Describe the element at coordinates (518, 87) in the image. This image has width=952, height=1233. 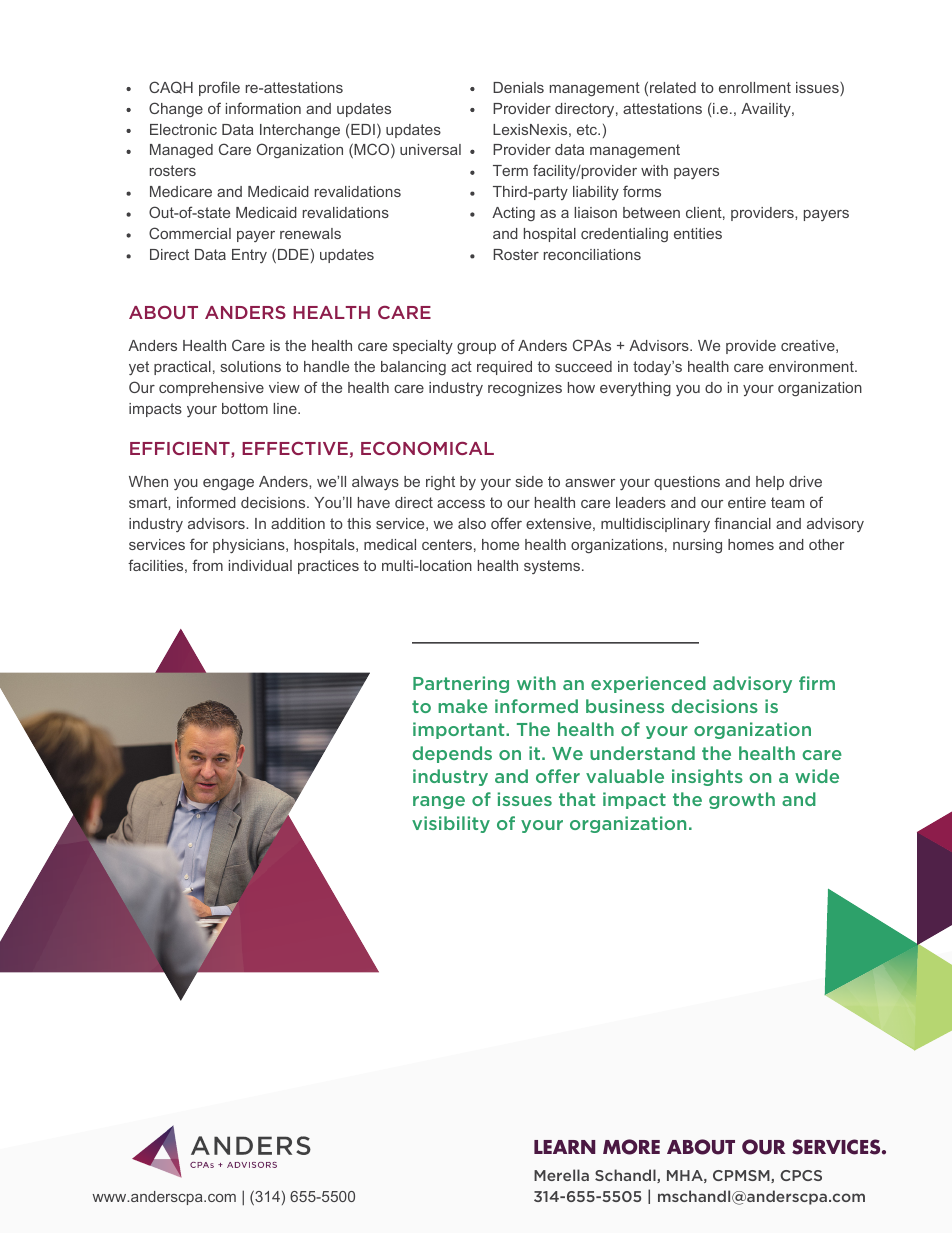
I see `Denials` at that location.
